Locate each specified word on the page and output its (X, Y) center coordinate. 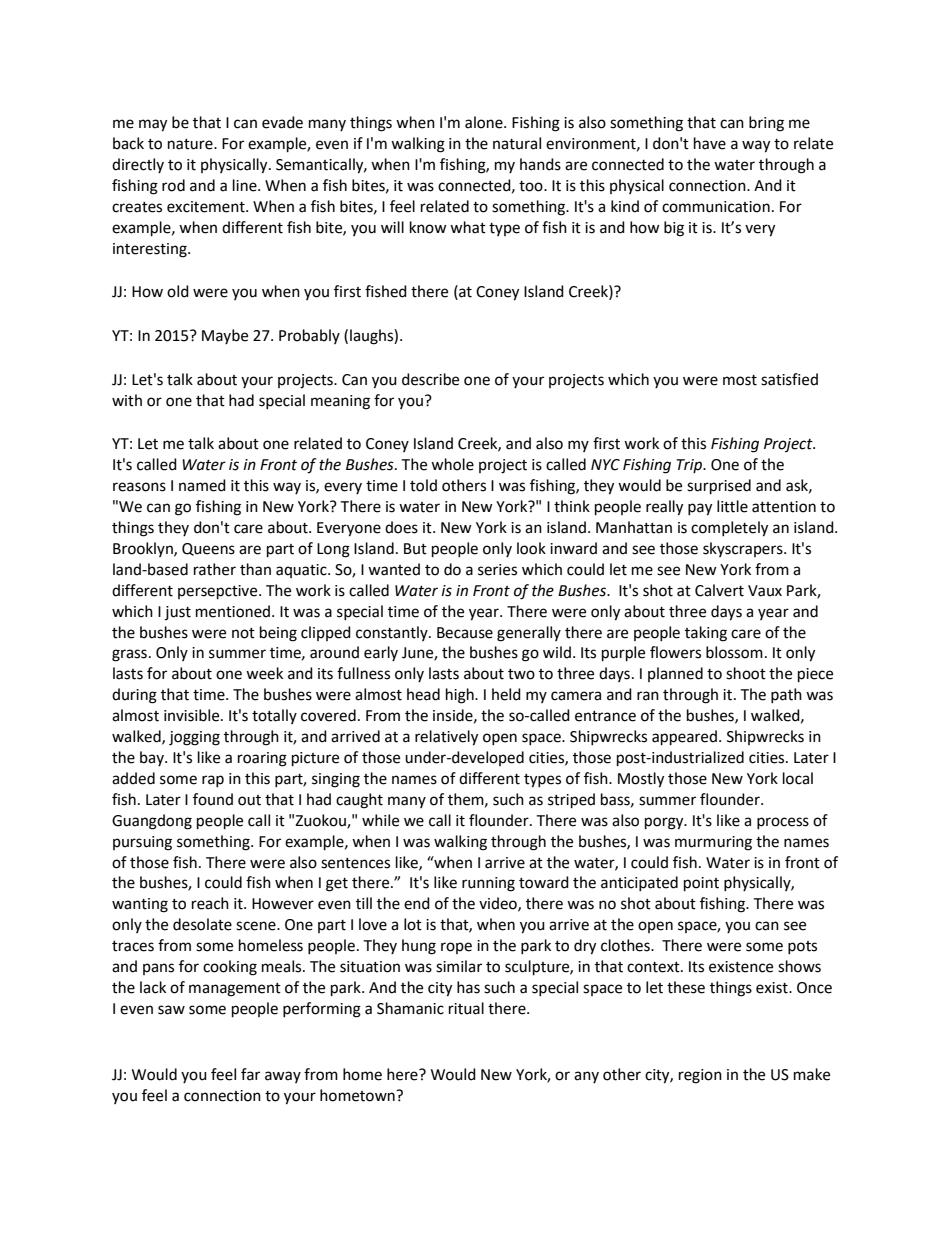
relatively (446, 738)
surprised (719, 487)
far (250, 1074)
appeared (684, 738)
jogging (194, 738)
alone (485, 122)
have (710, 143)
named (202, 485)
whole (452, 464)
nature (191, 144)
